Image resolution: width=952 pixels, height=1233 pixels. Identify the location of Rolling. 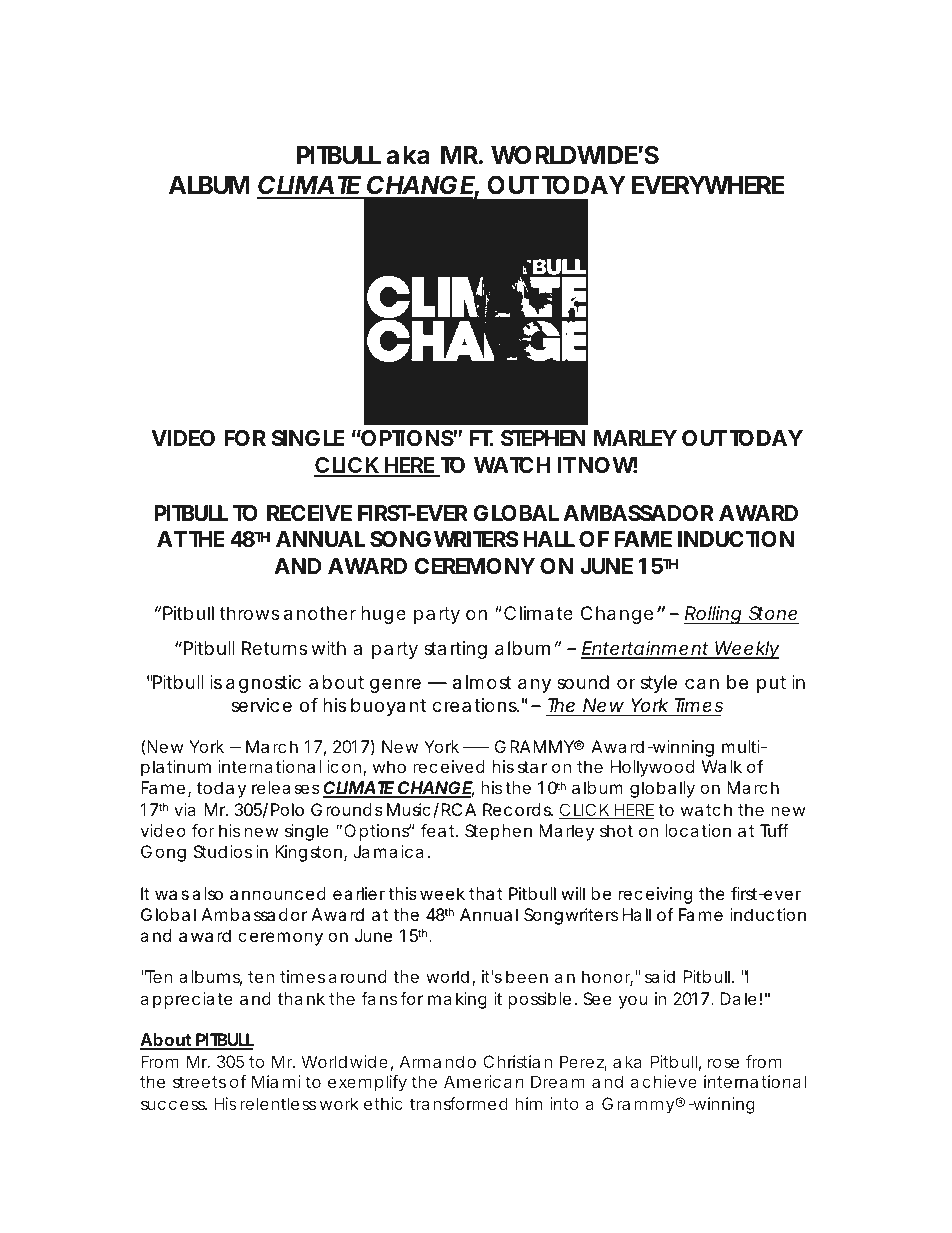
(714, 615).
